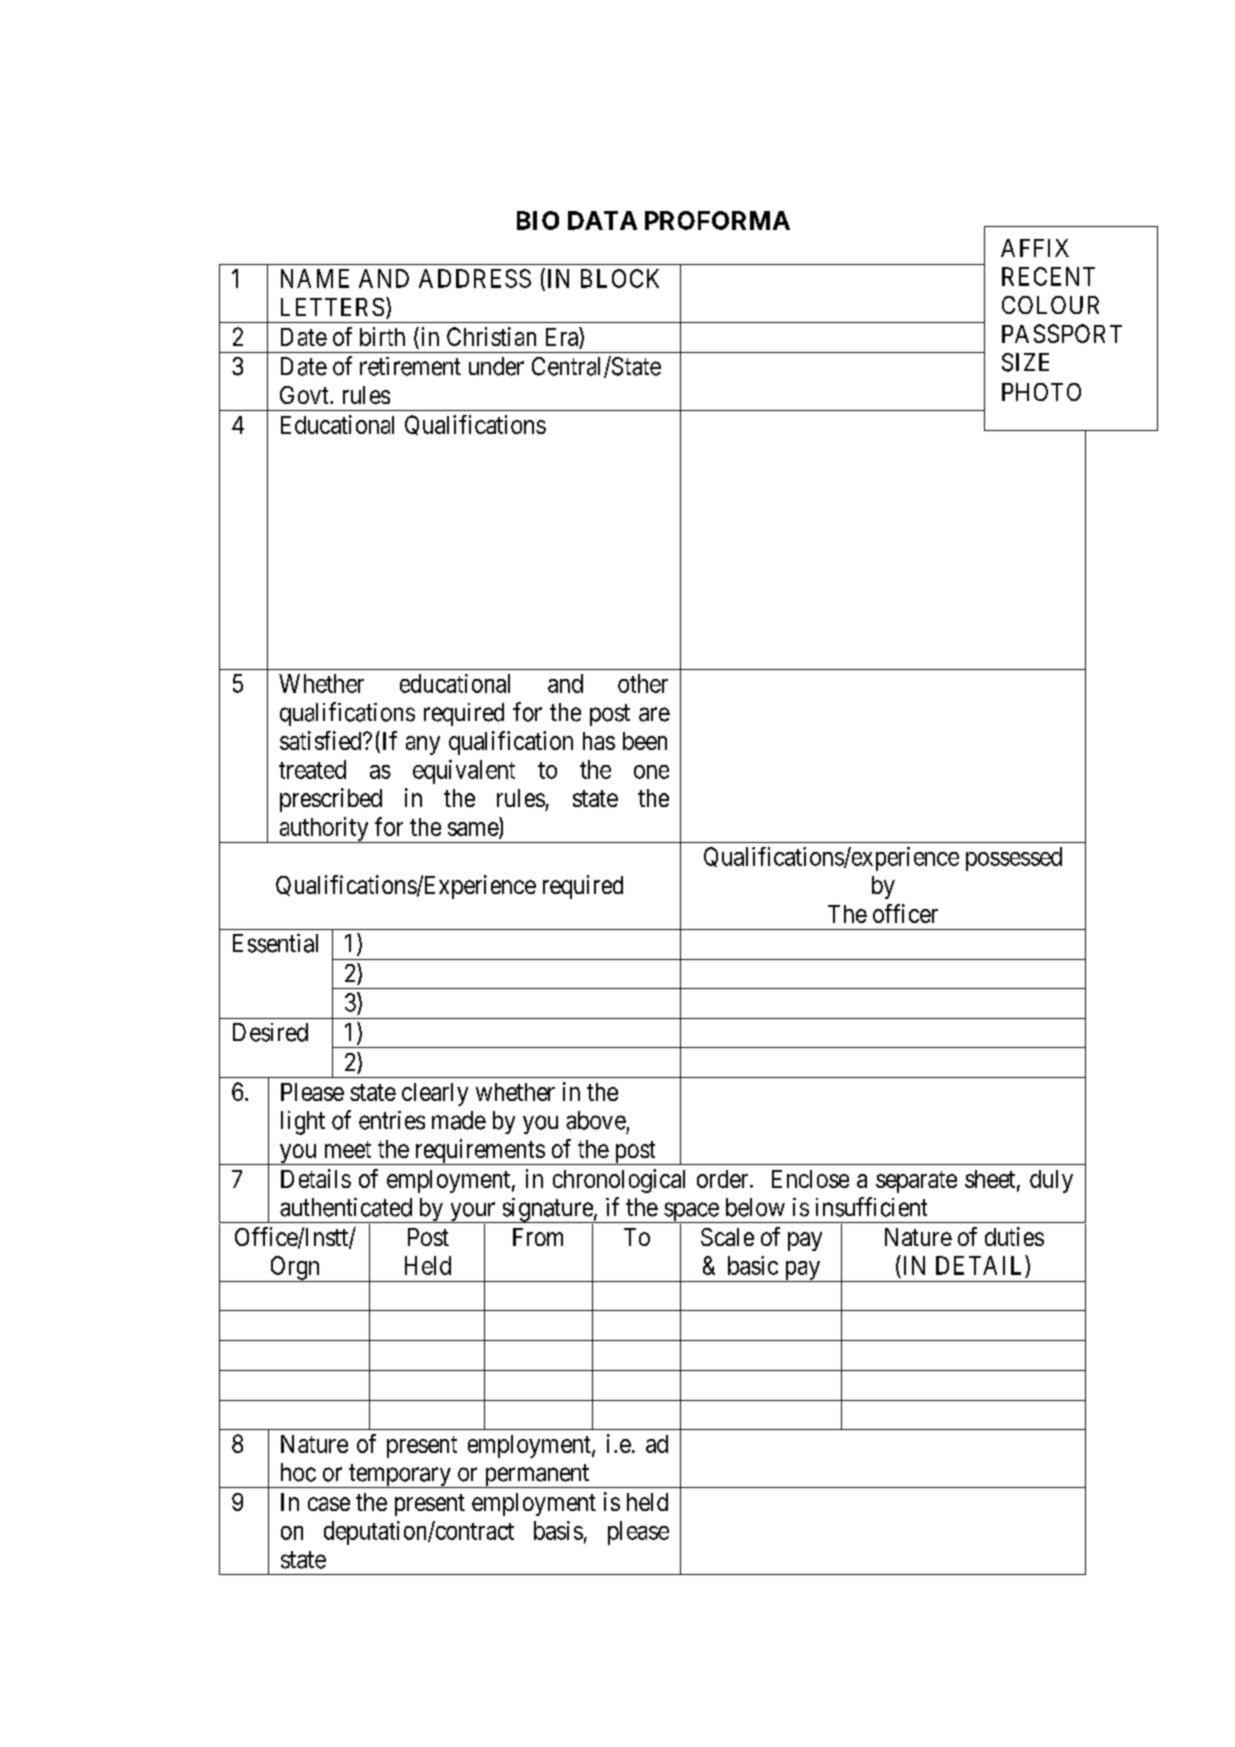 The width and height of the screenshot is (1235, 1747). Describe the element at coordinates (643, 683) in the screenshot. I see `other` at that location.
